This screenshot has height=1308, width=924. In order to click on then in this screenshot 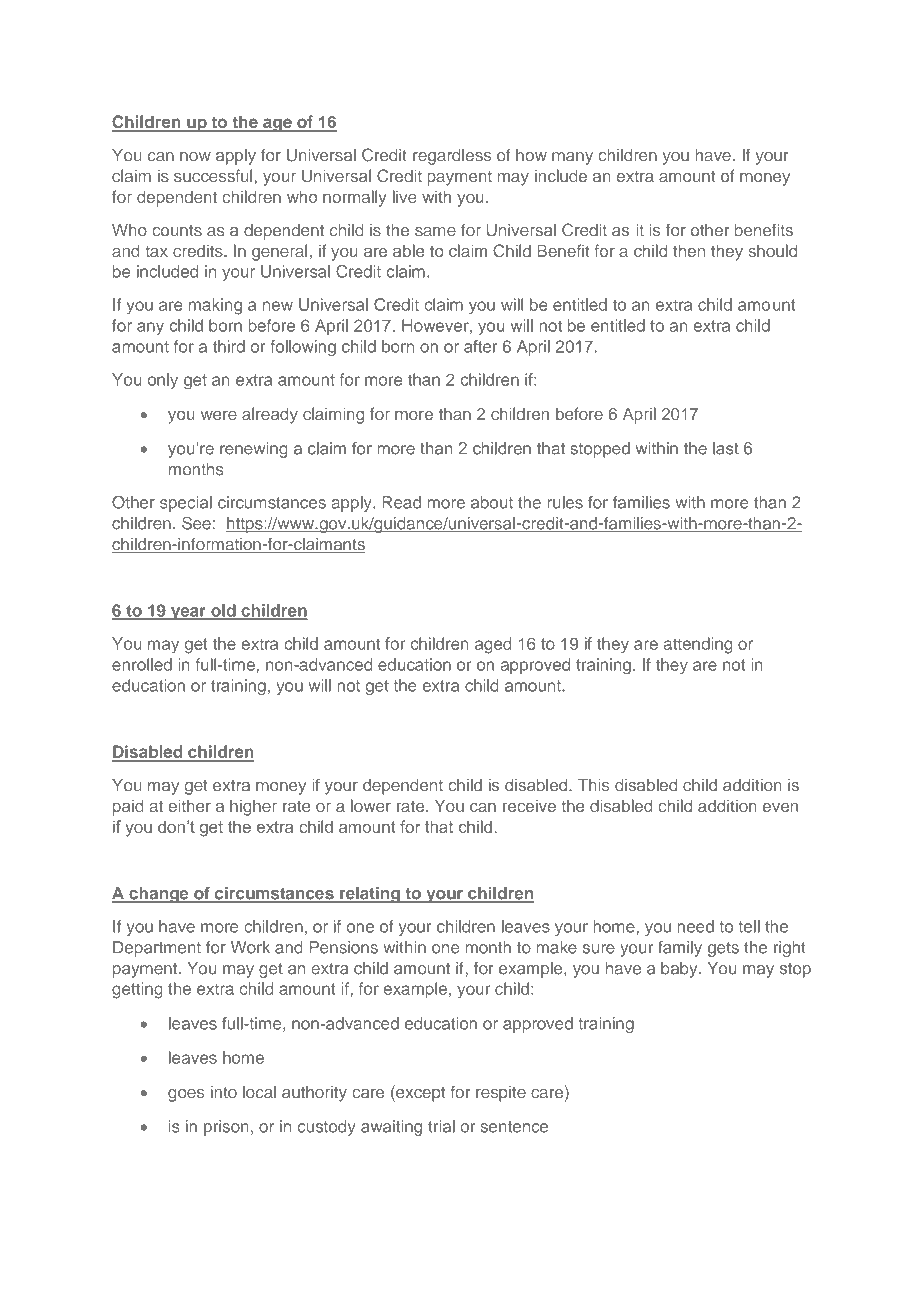, I will do `click(689, 250)`.
